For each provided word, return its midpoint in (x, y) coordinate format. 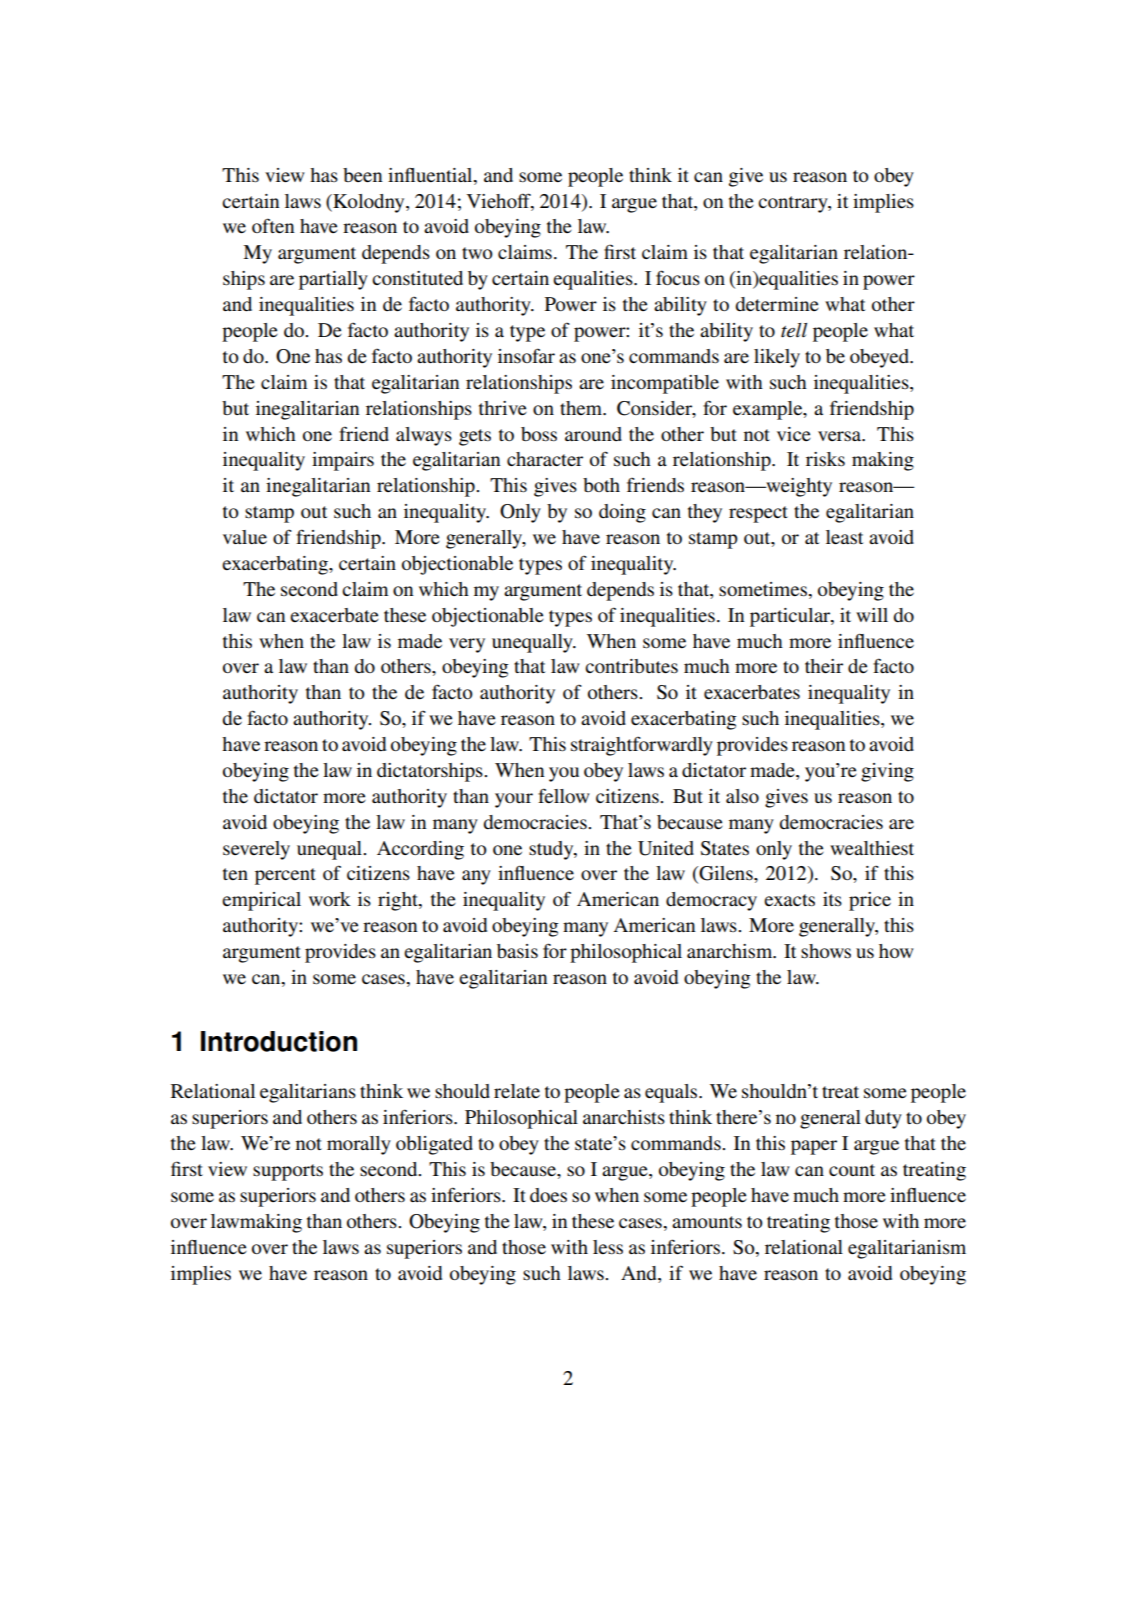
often (273, 225)
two (477, 253)
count (852, 1170)
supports (288, 1172)
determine (777, 304)
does (548, 1195)
